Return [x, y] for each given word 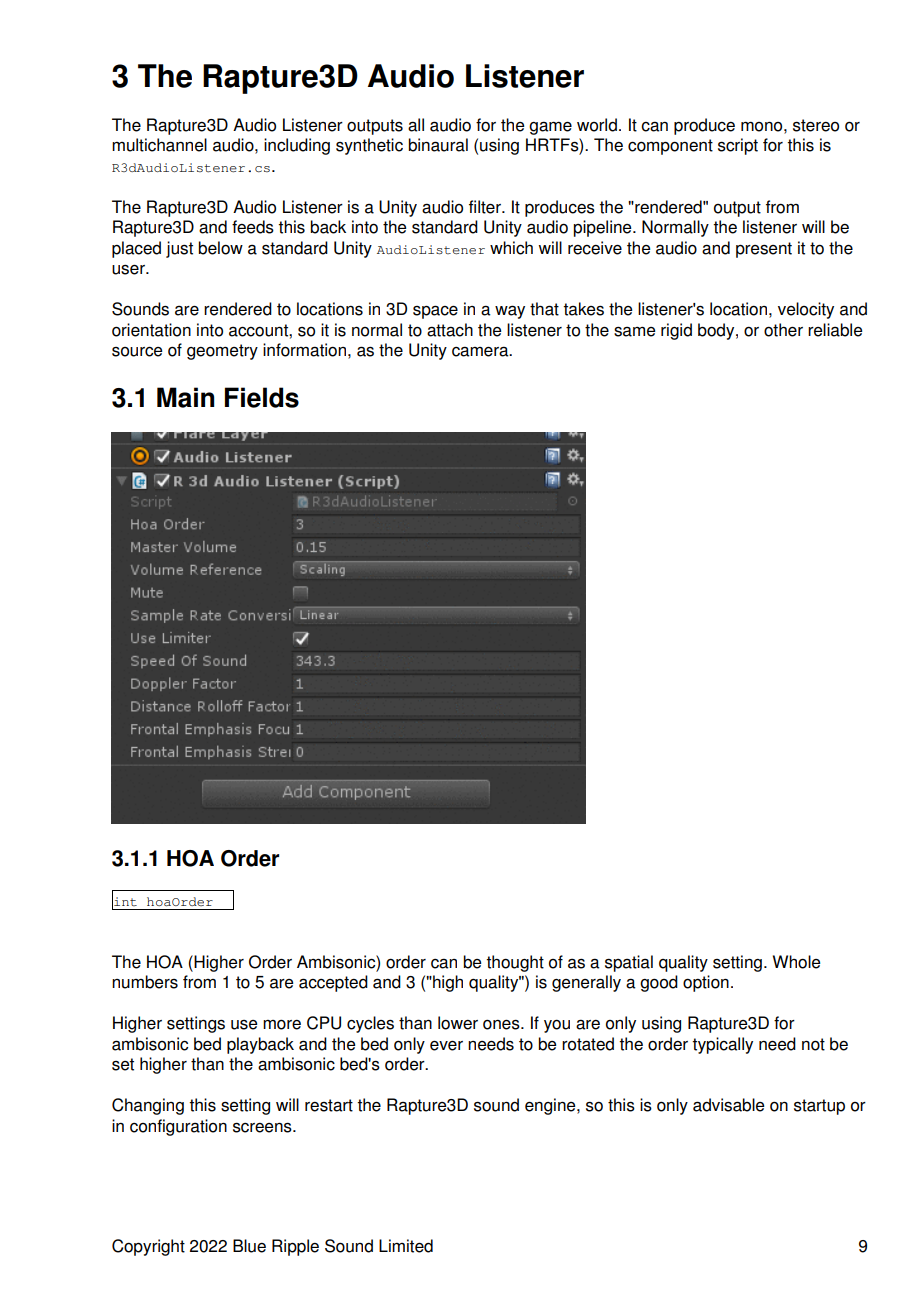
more [282, 1024]
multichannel [159, 145]
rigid [676, 331]
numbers [145, 982]
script [738, 146]
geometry [222, 352]
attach [450, 330]
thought [515, 963]
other [783, 330]
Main [185, 397]
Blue [249, 1246]
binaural [438, 145]
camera [481, 351]
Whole [796, 962]
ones [502, 1024]
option [706, 983]
